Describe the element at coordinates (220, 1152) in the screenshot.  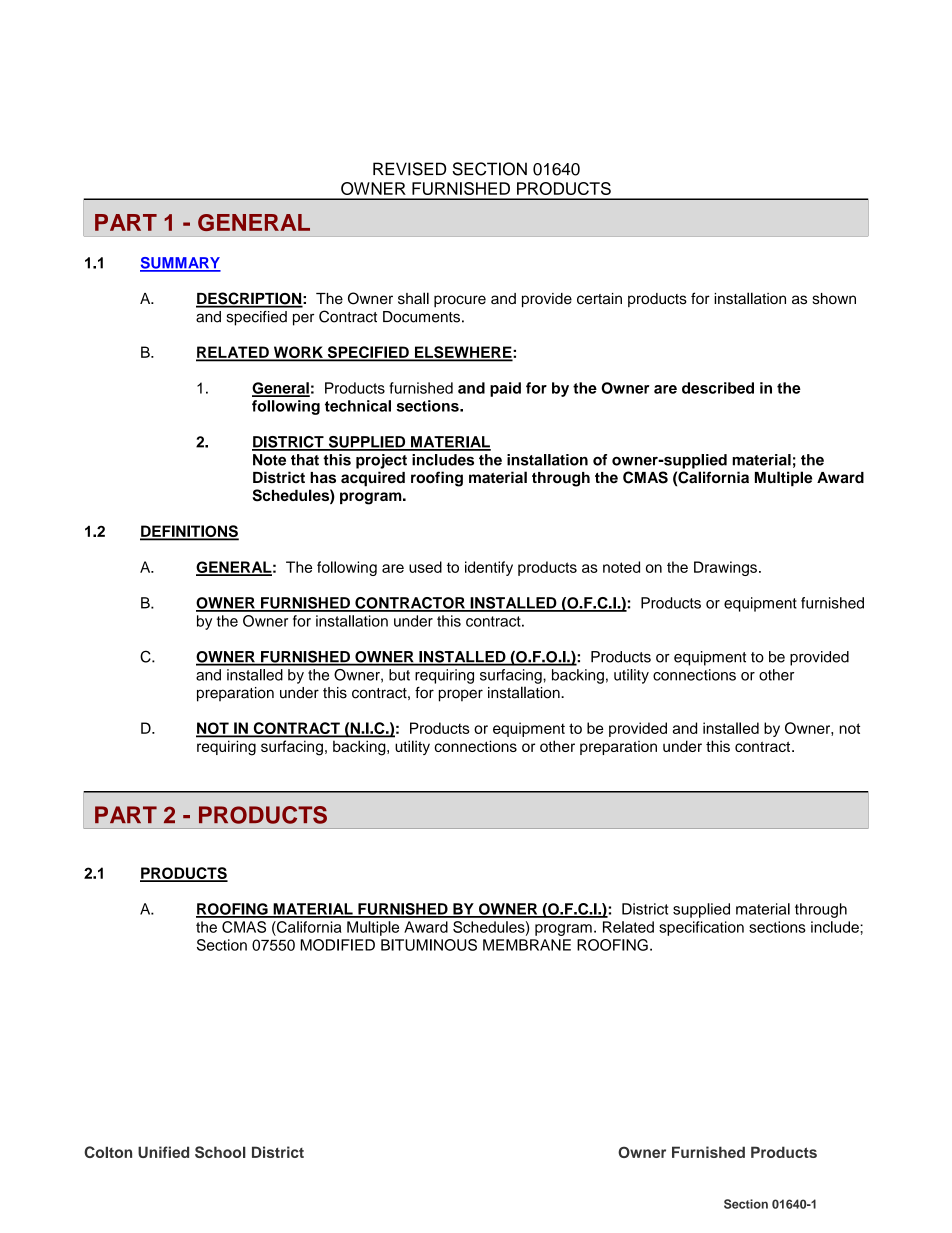
I see `School` at that location.
